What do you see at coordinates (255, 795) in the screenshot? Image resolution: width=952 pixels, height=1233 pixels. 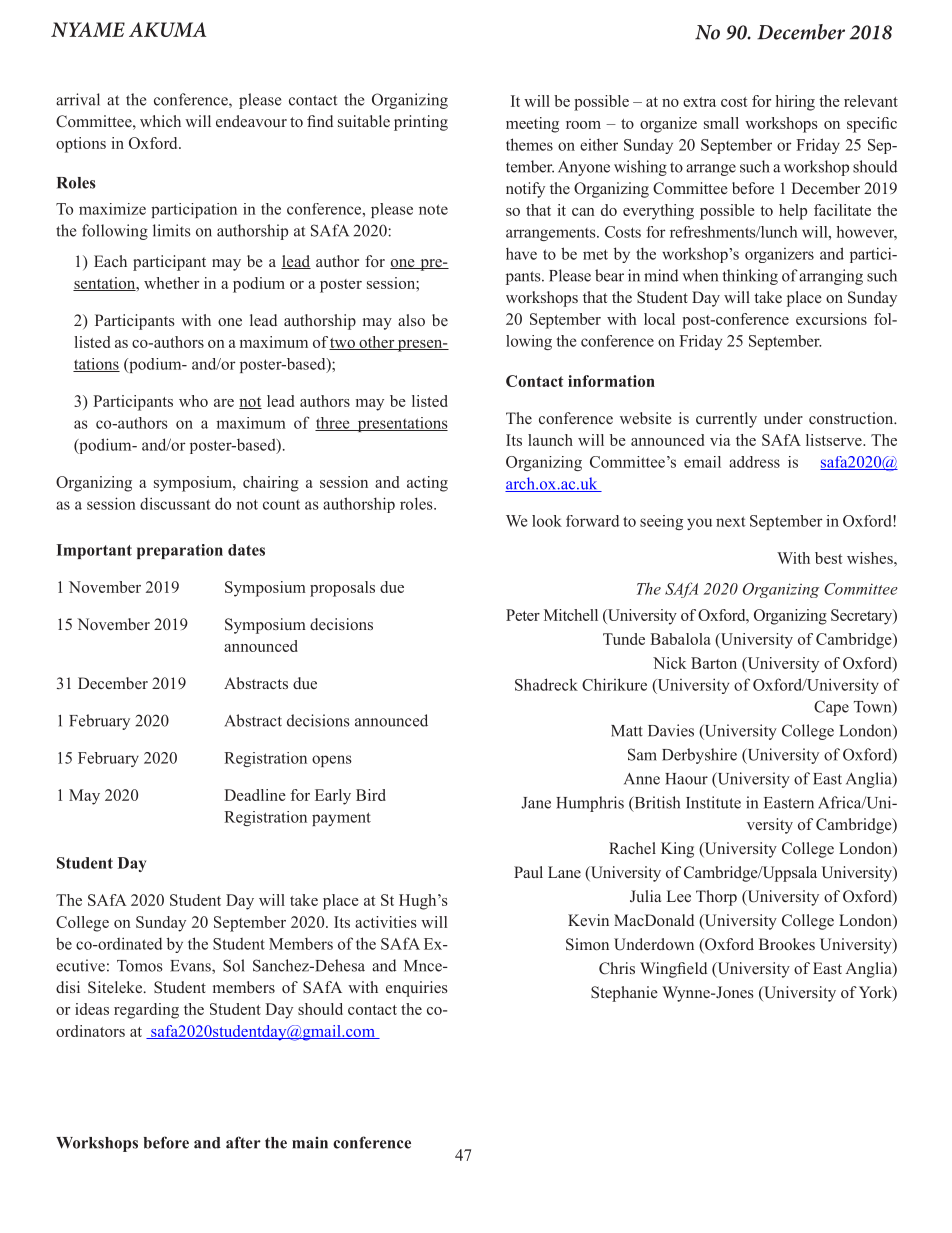 I see `Deadline` at bounding box center [255, 795].
